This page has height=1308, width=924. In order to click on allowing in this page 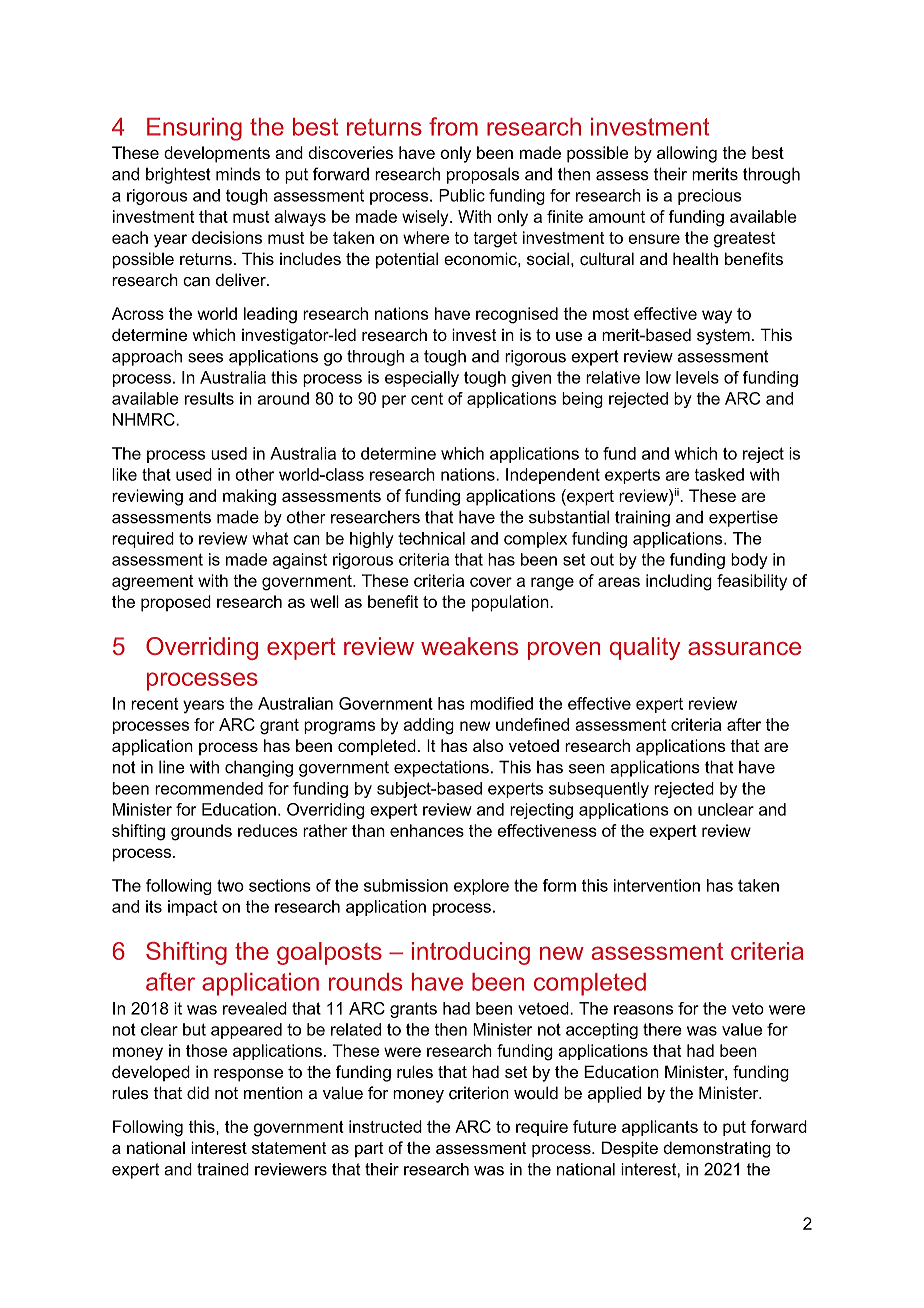, I will do `click(687, 154)`.
